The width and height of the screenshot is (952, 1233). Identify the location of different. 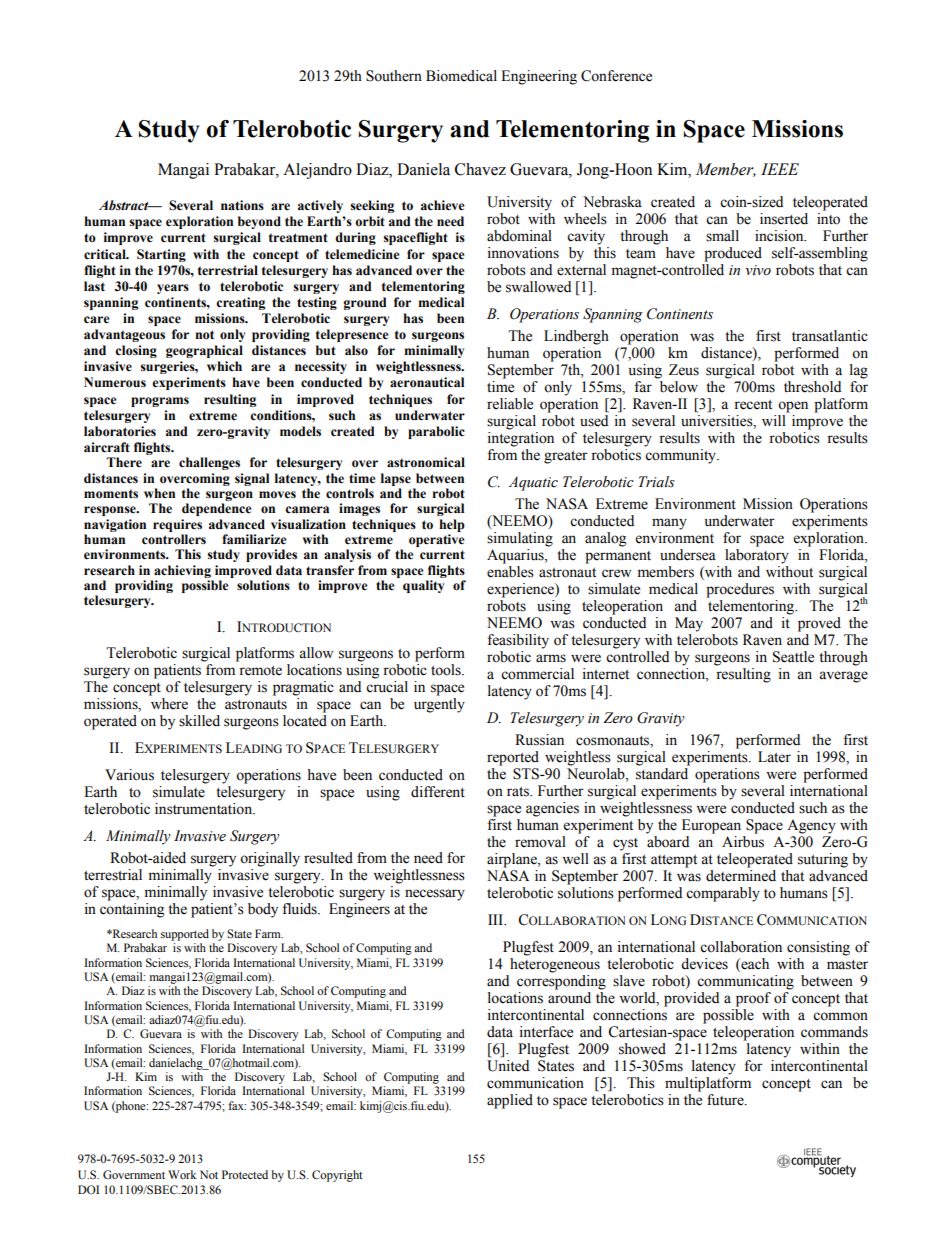
(438, 792).
